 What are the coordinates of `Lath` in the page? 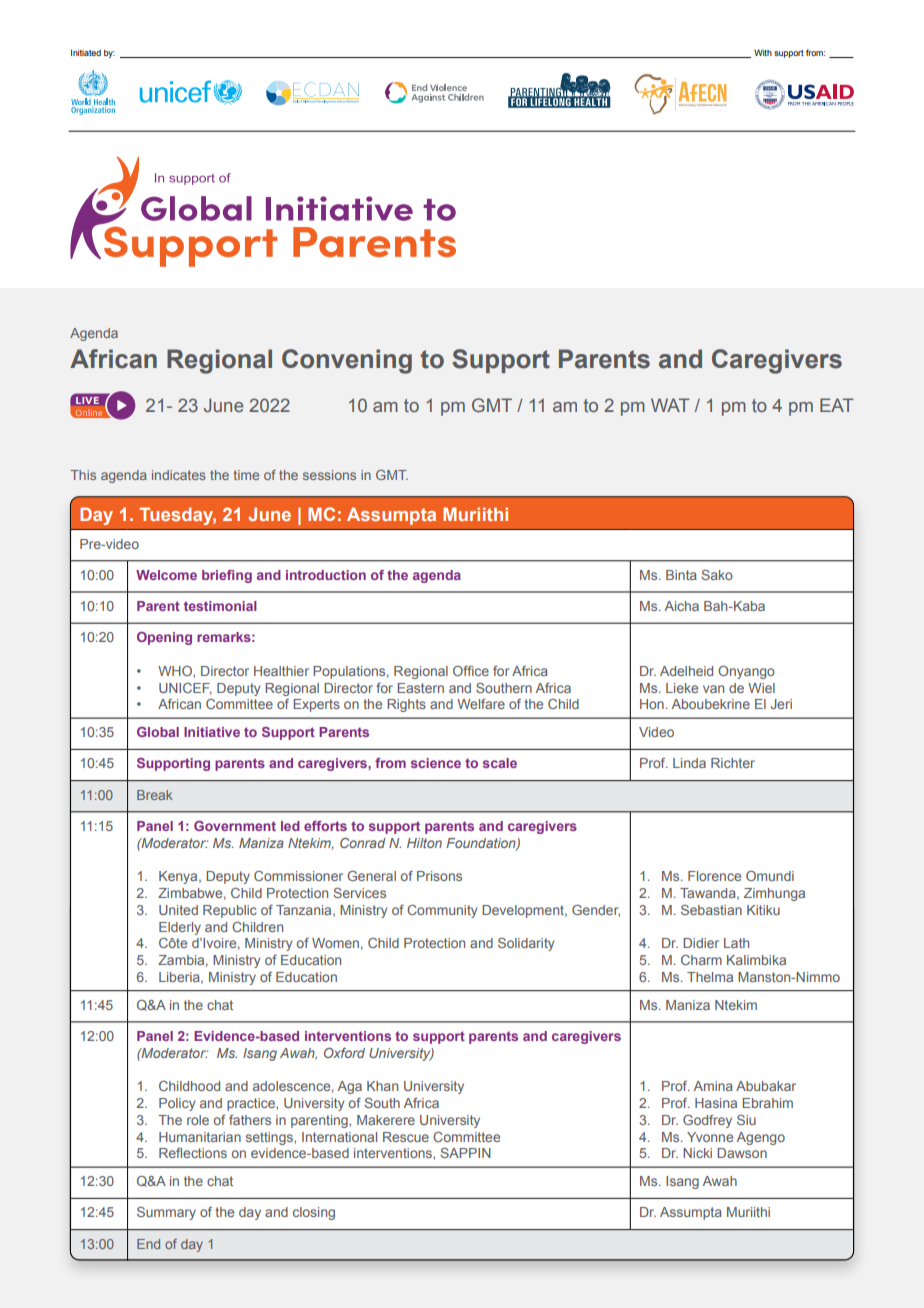 It's located at (736, 943).
